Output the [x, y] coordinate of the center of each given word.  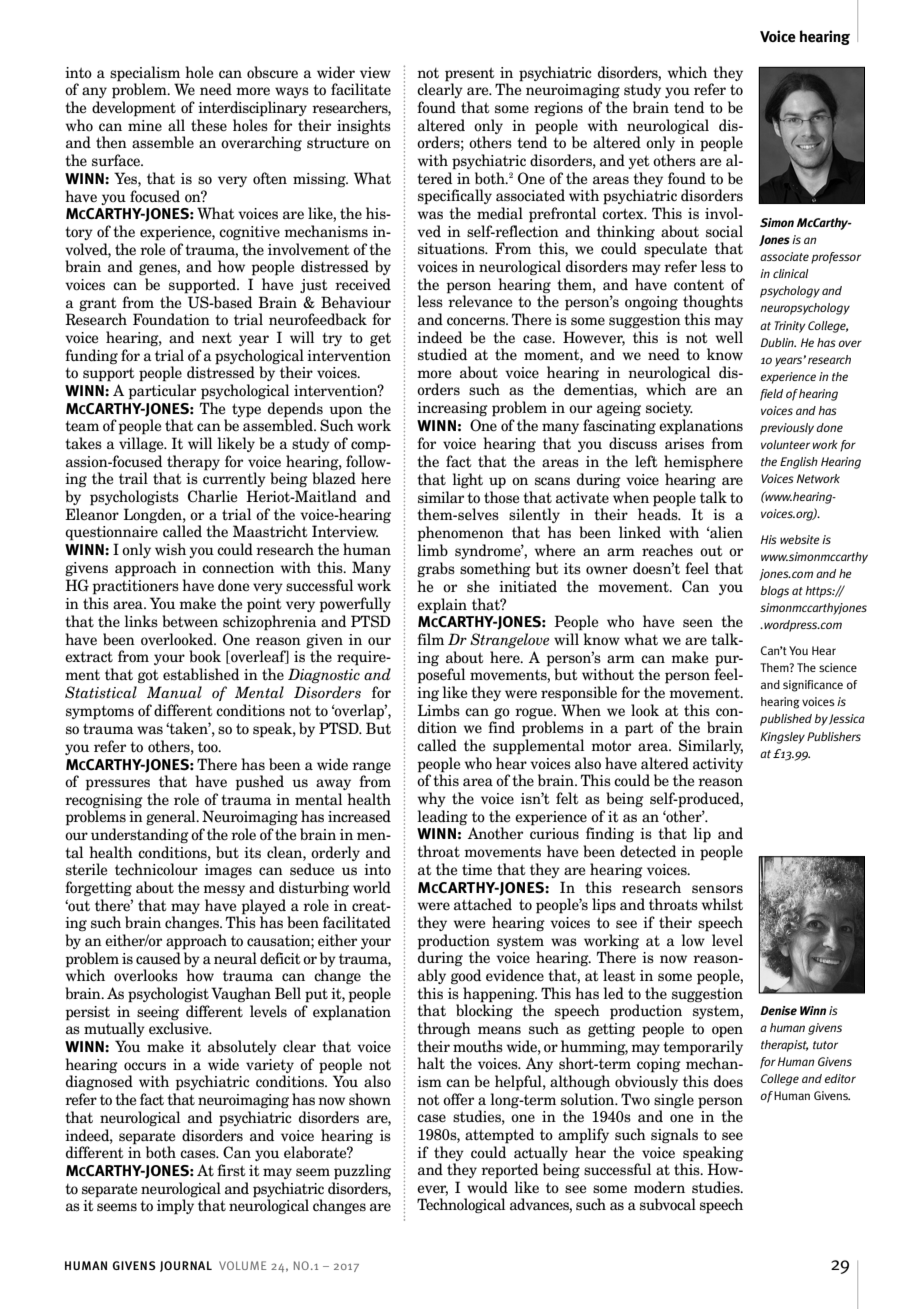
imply [175, 1207]
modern [659, 1187]
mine [145, 126]
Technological [461, 1206]
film [430, 639]
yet [639, 162]
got [148, 676]
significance [813, 686]
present [470, 75]
